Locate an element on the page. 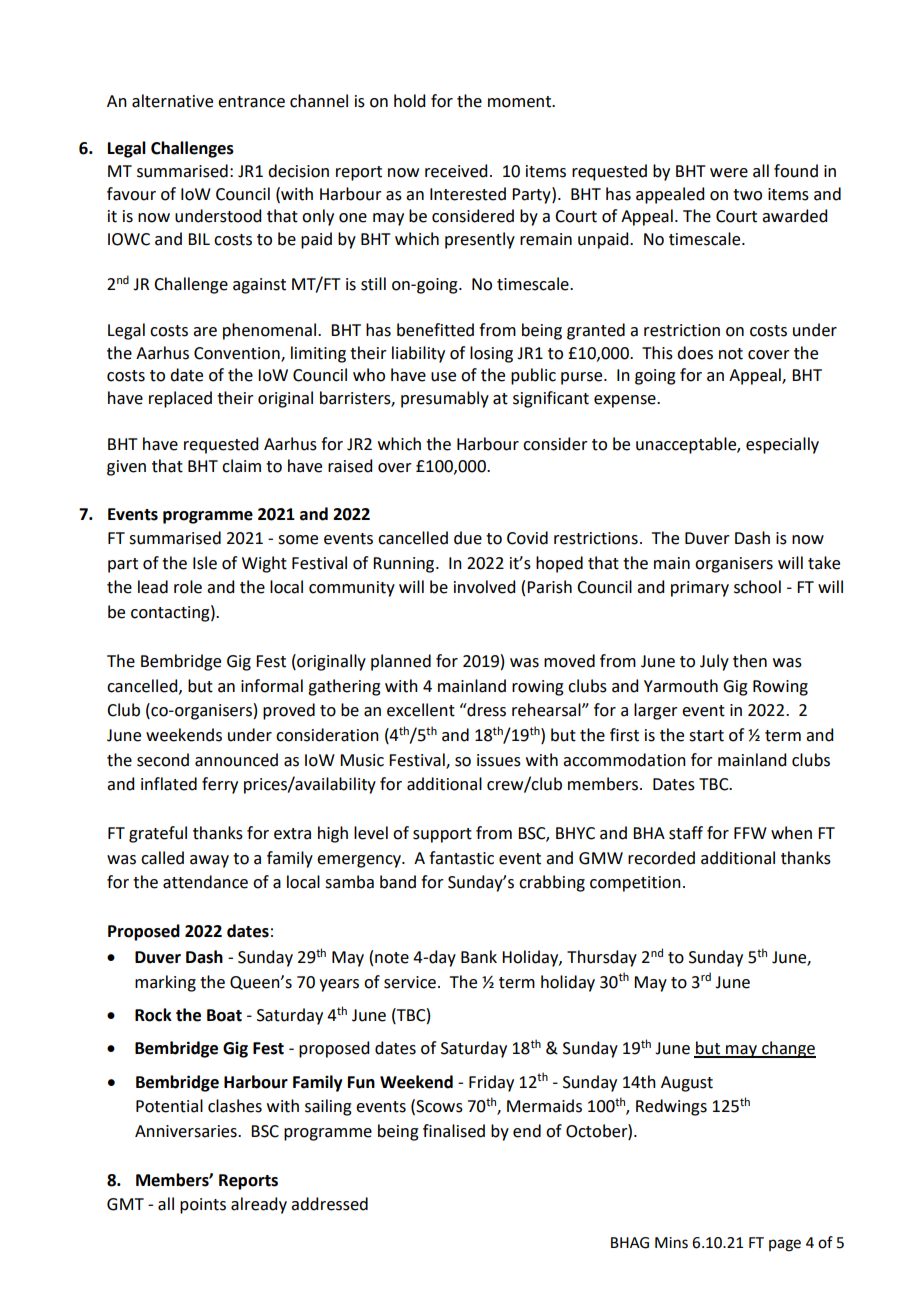 Image resolution: width=924 pixels, height=1308 pixels. replaced is located at coordinates (180, 399).
